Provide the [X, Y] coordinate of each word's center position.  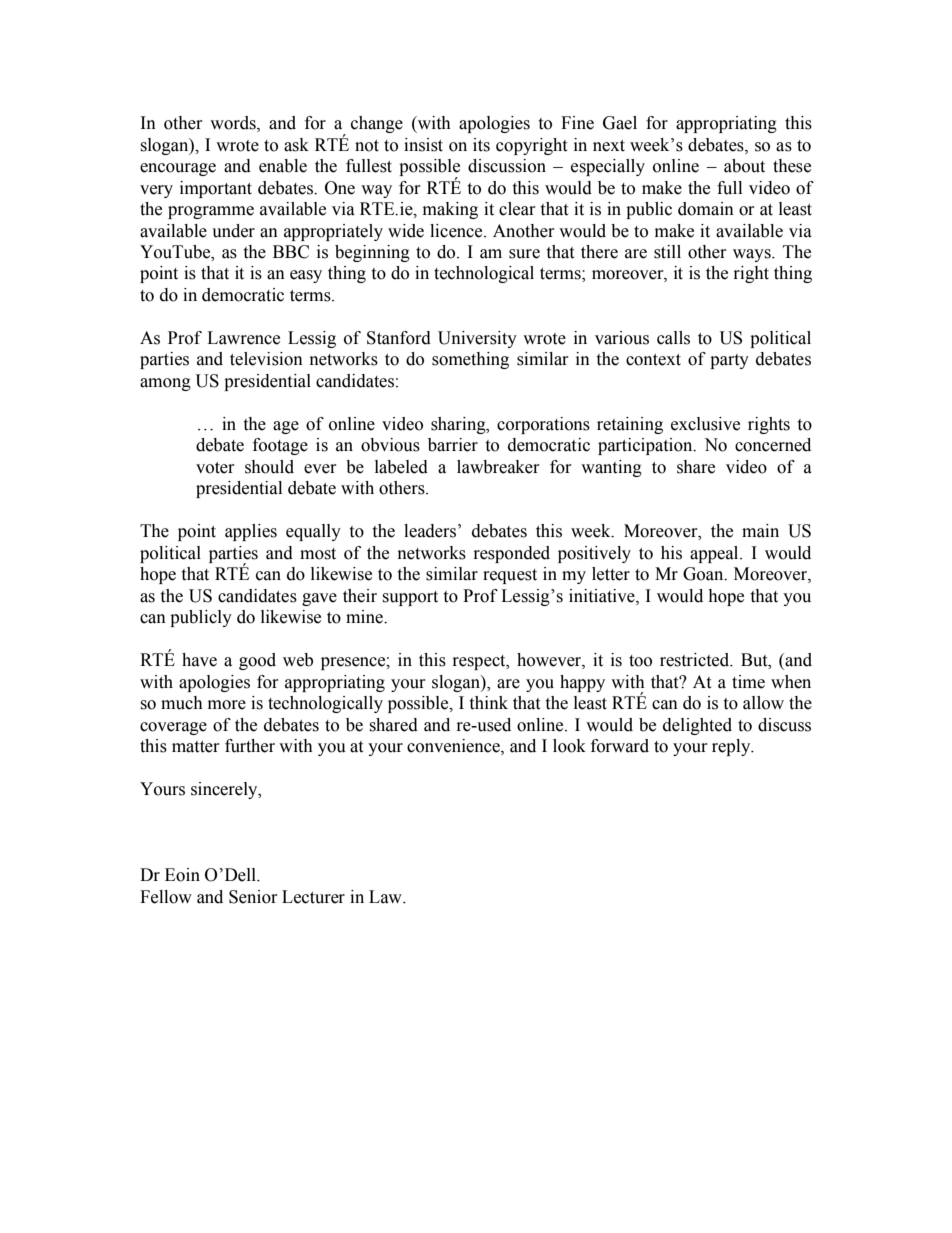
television [266, 359]
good [257, 661]
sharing [459, 425]
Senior [253, 897]
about [744, 166]
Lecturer [313, 897]
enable [283, 166]
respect [480, 662]
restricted [696, 660]
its [481, 145]
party [729, 361]
